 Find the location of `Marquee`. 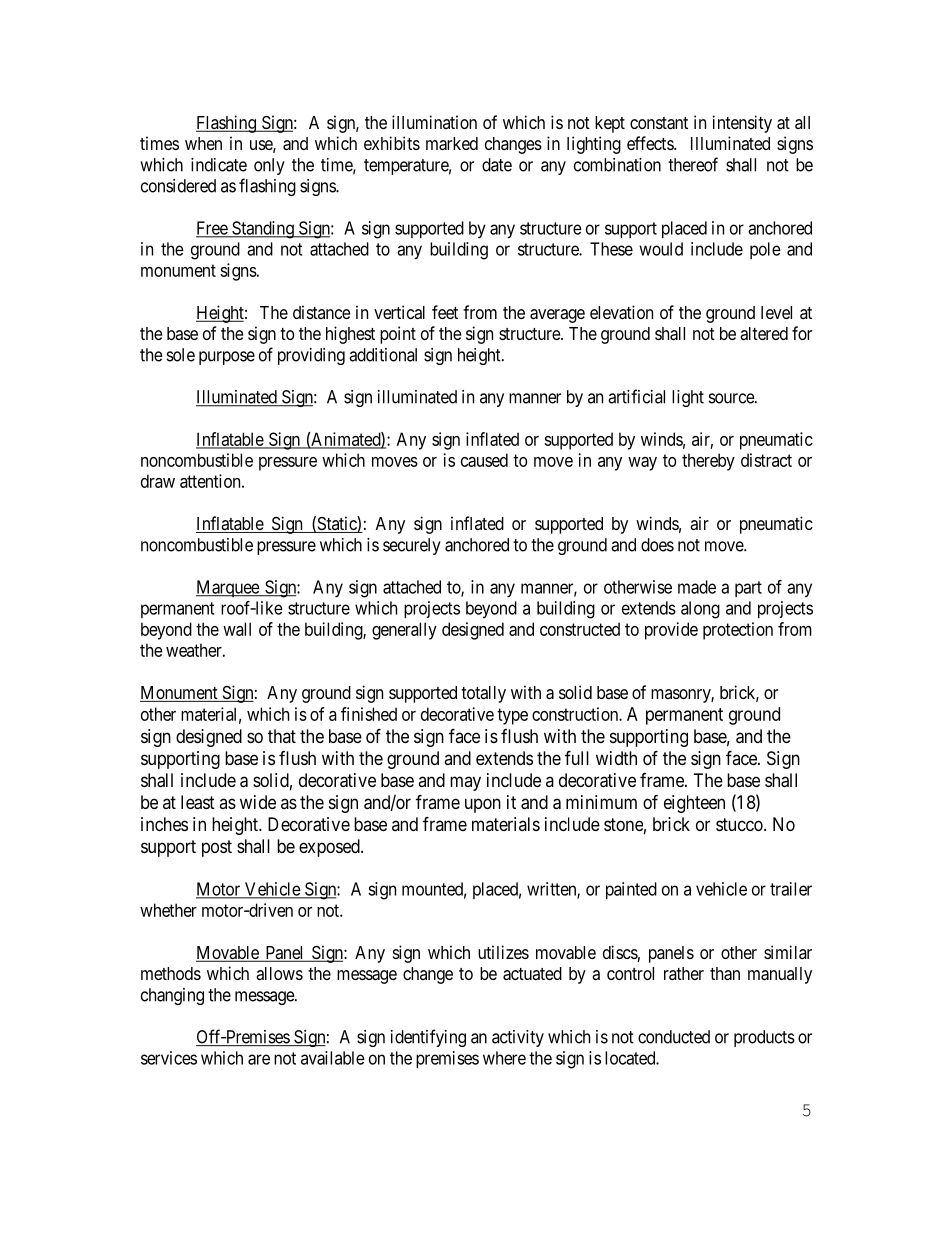

Marquee is located at coordinates (228, 588).
